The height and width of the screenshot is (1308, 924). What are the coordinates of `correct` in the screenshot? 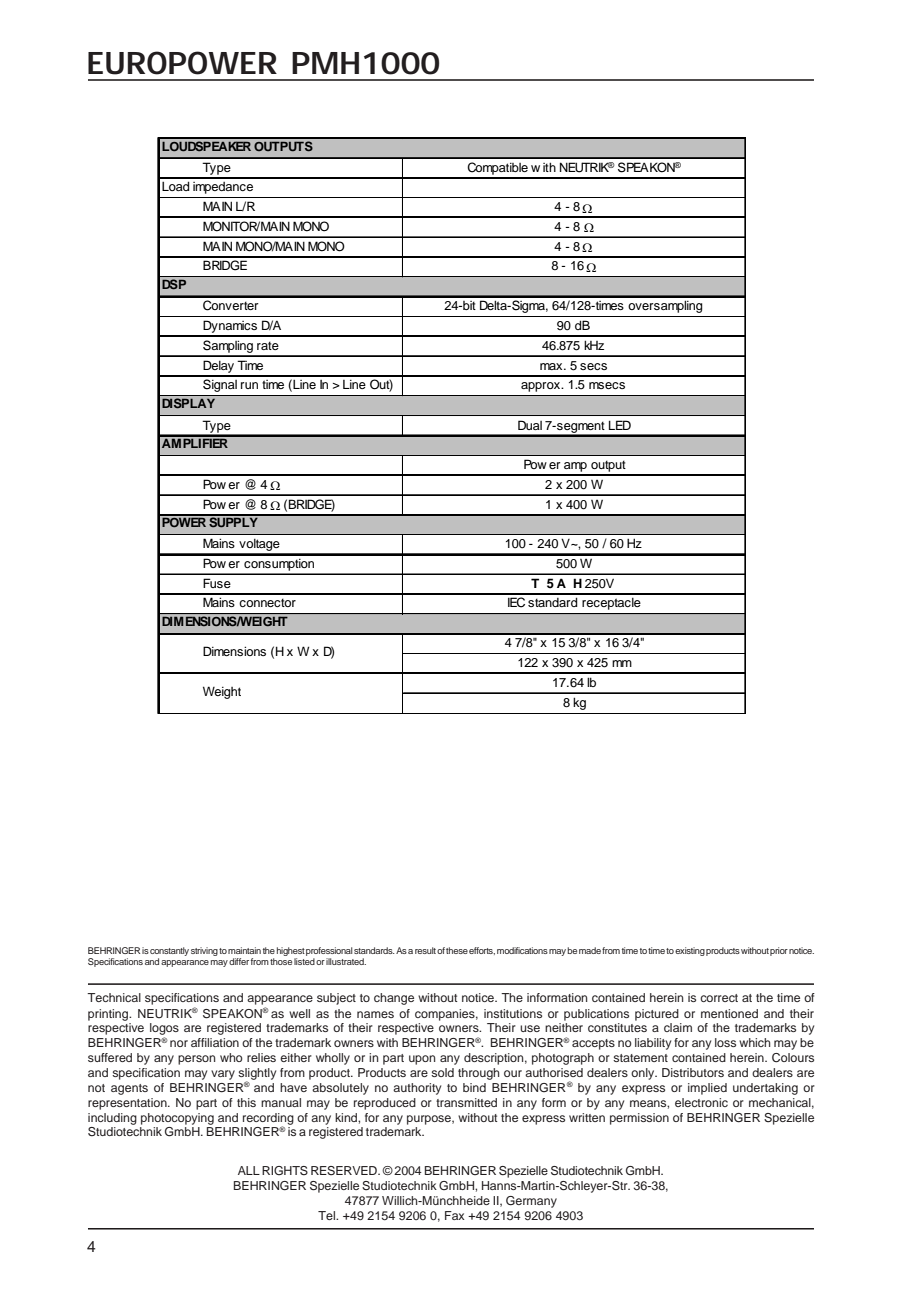 It's located at (719, 998).
